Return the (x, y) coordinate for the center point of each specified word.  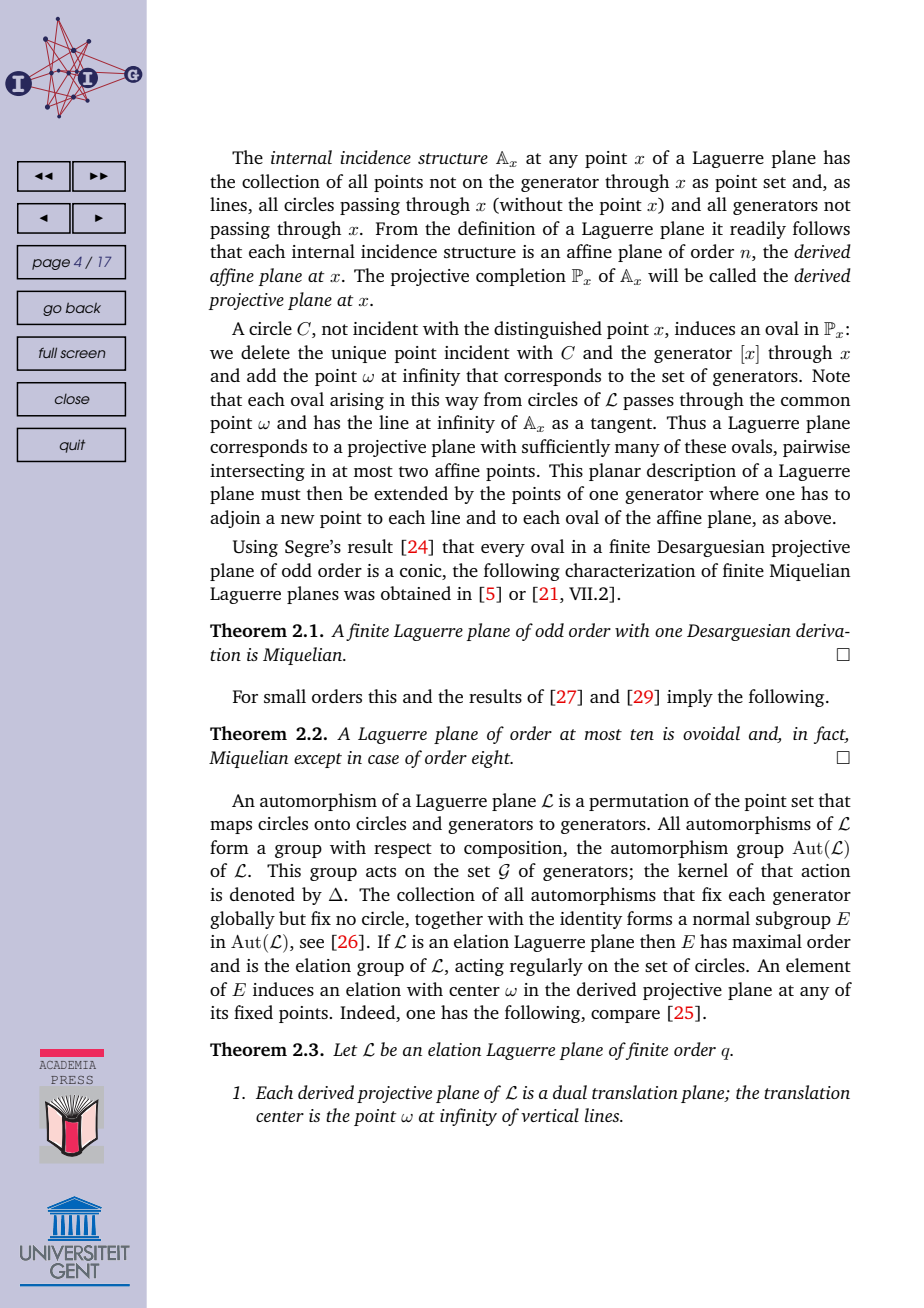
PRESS (72, 1080)
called (733, 275)
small (285, 696)
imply (690, 698)
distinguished (548, 330)
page (51, 264)
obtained (416, 593)
